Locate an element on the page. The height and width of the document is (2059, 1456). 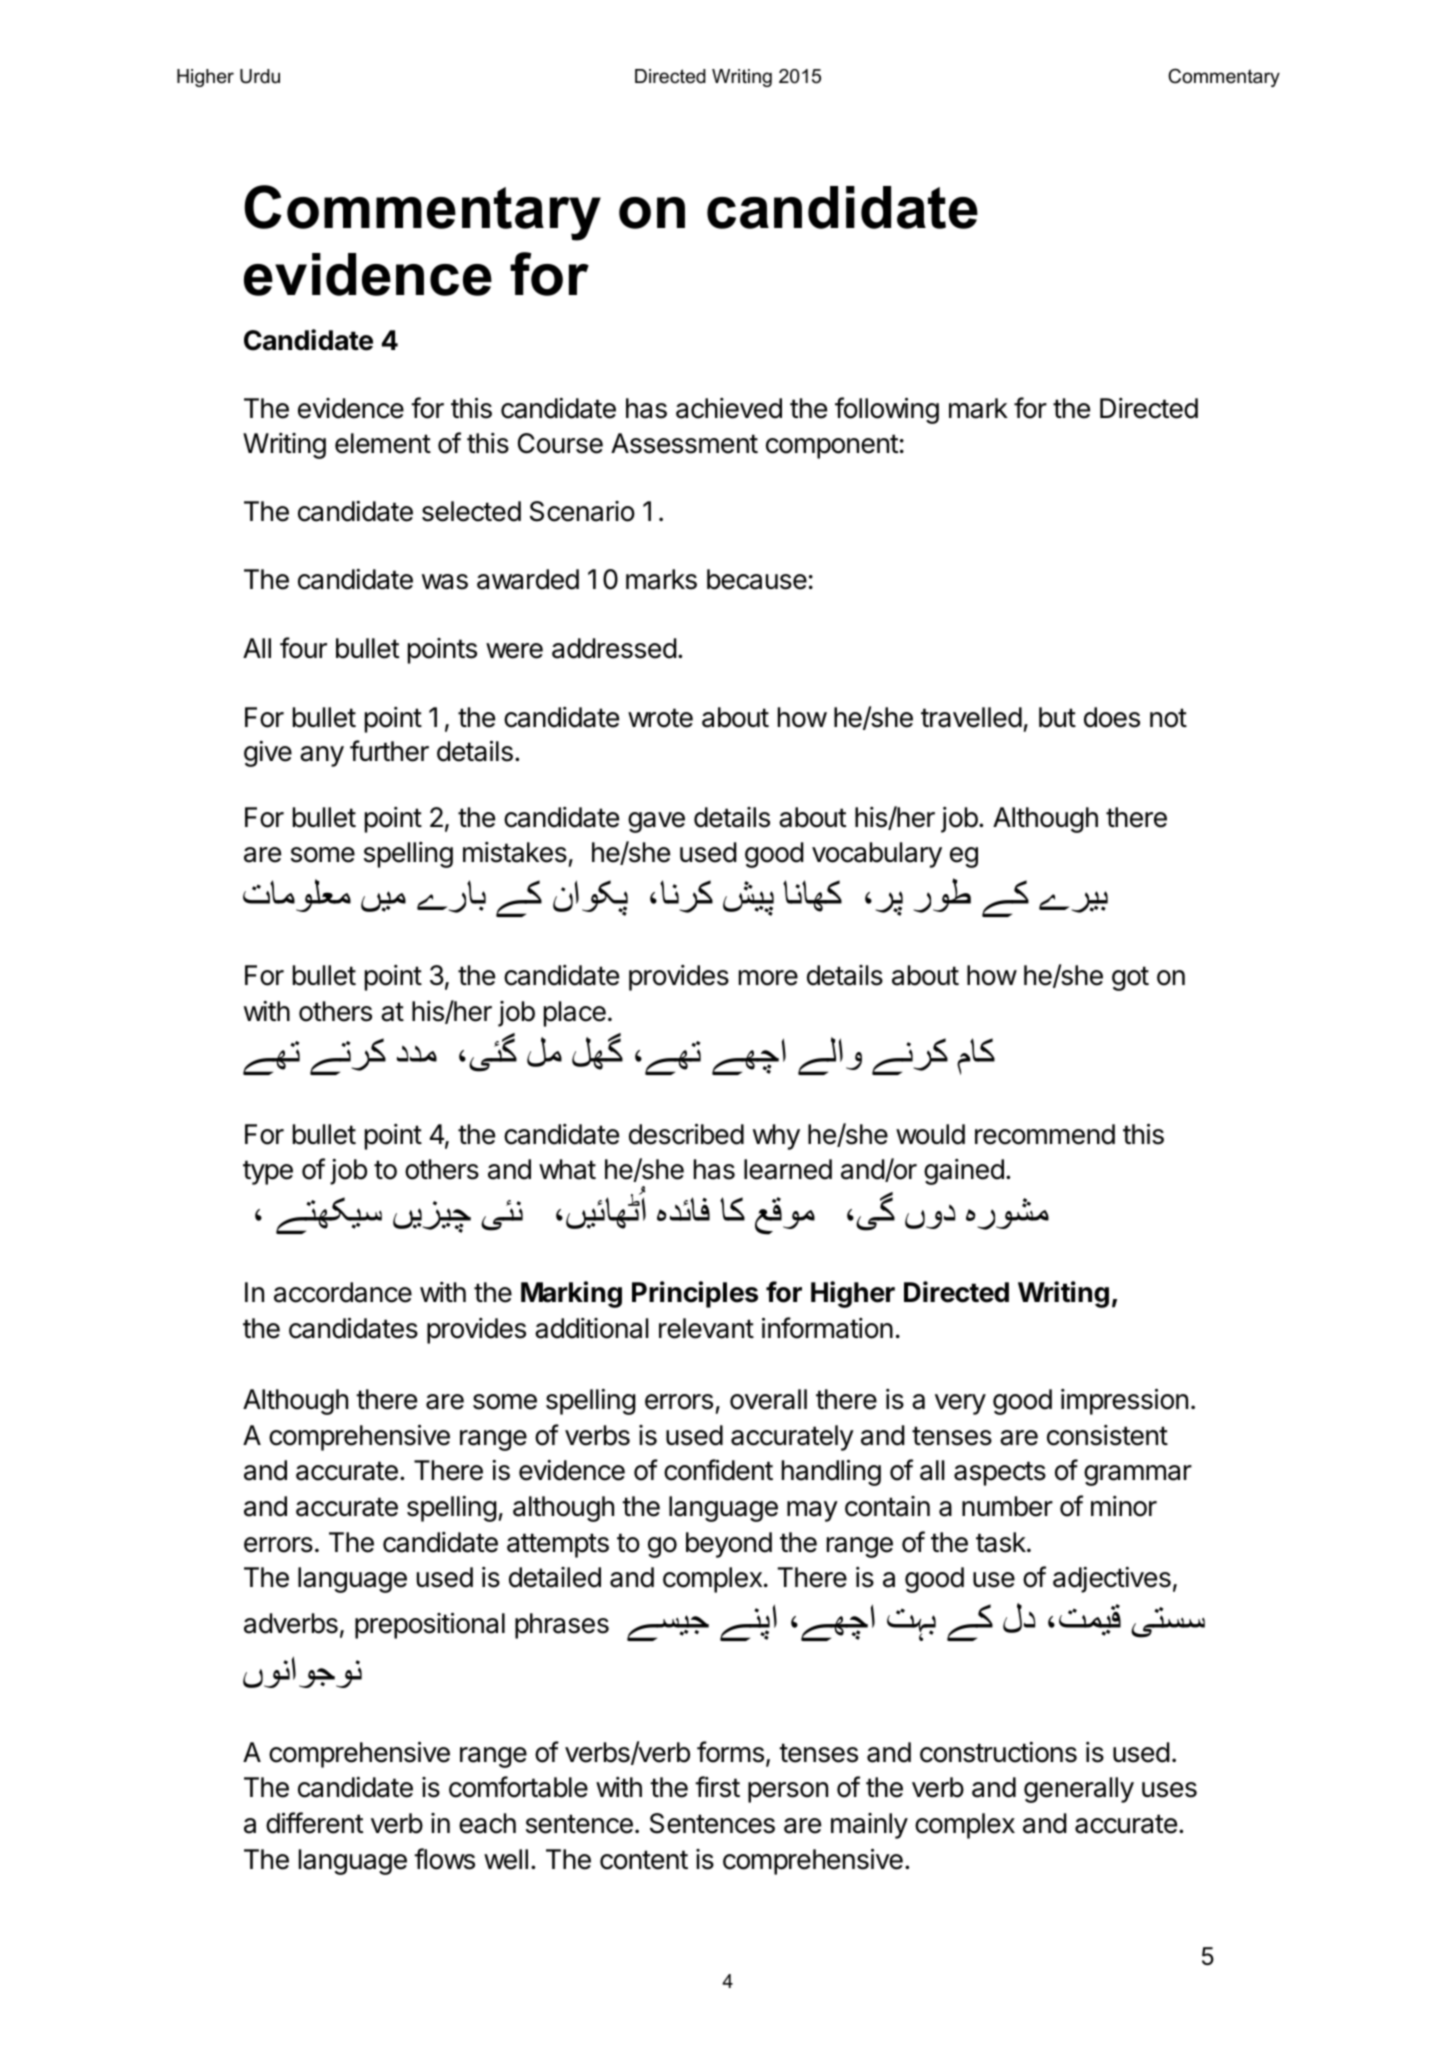
accordance is located at coordinates (343, 1292).
